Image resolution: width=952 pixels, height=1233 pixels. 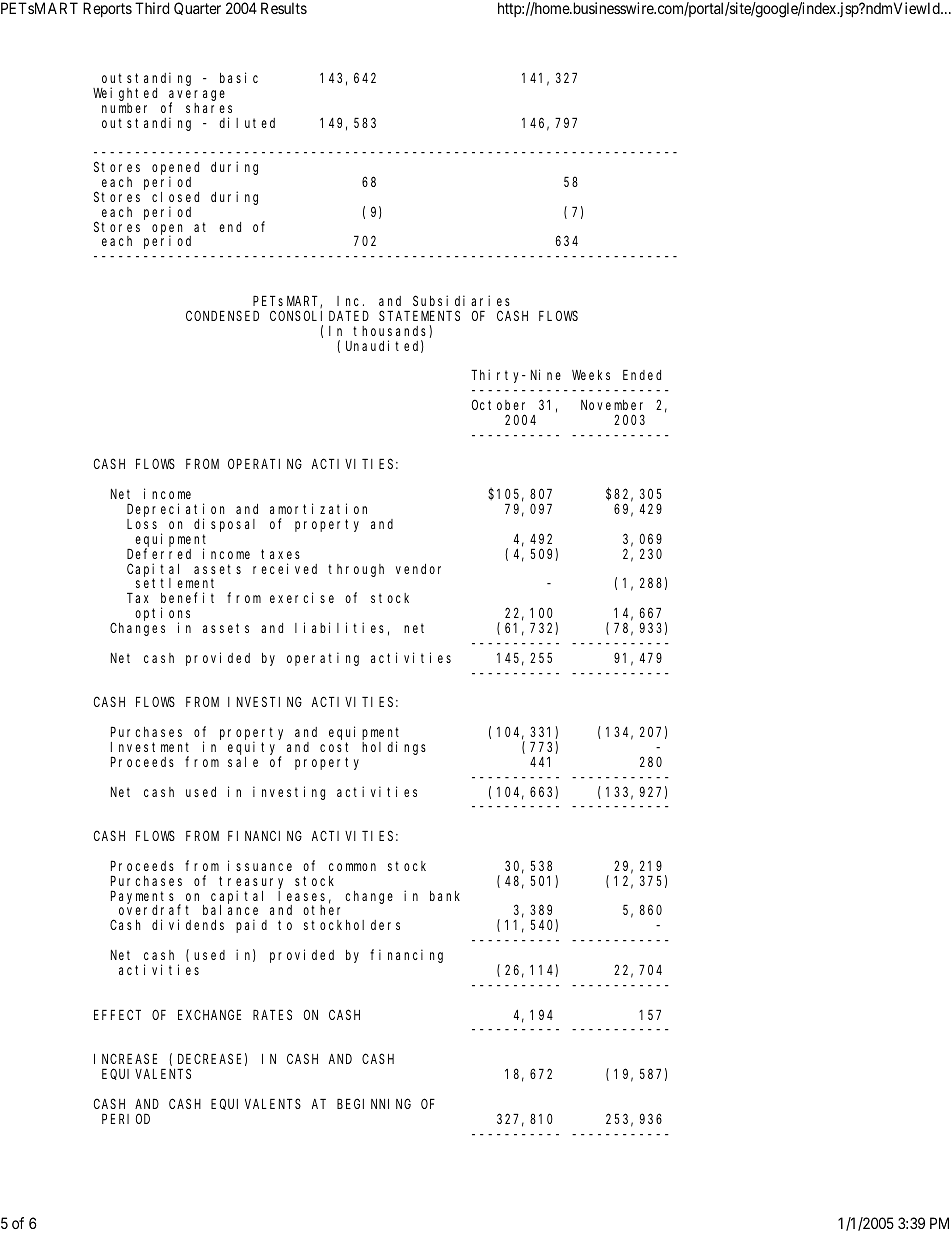 I want to click on EFFECT, so click(x=117, y=1015).
